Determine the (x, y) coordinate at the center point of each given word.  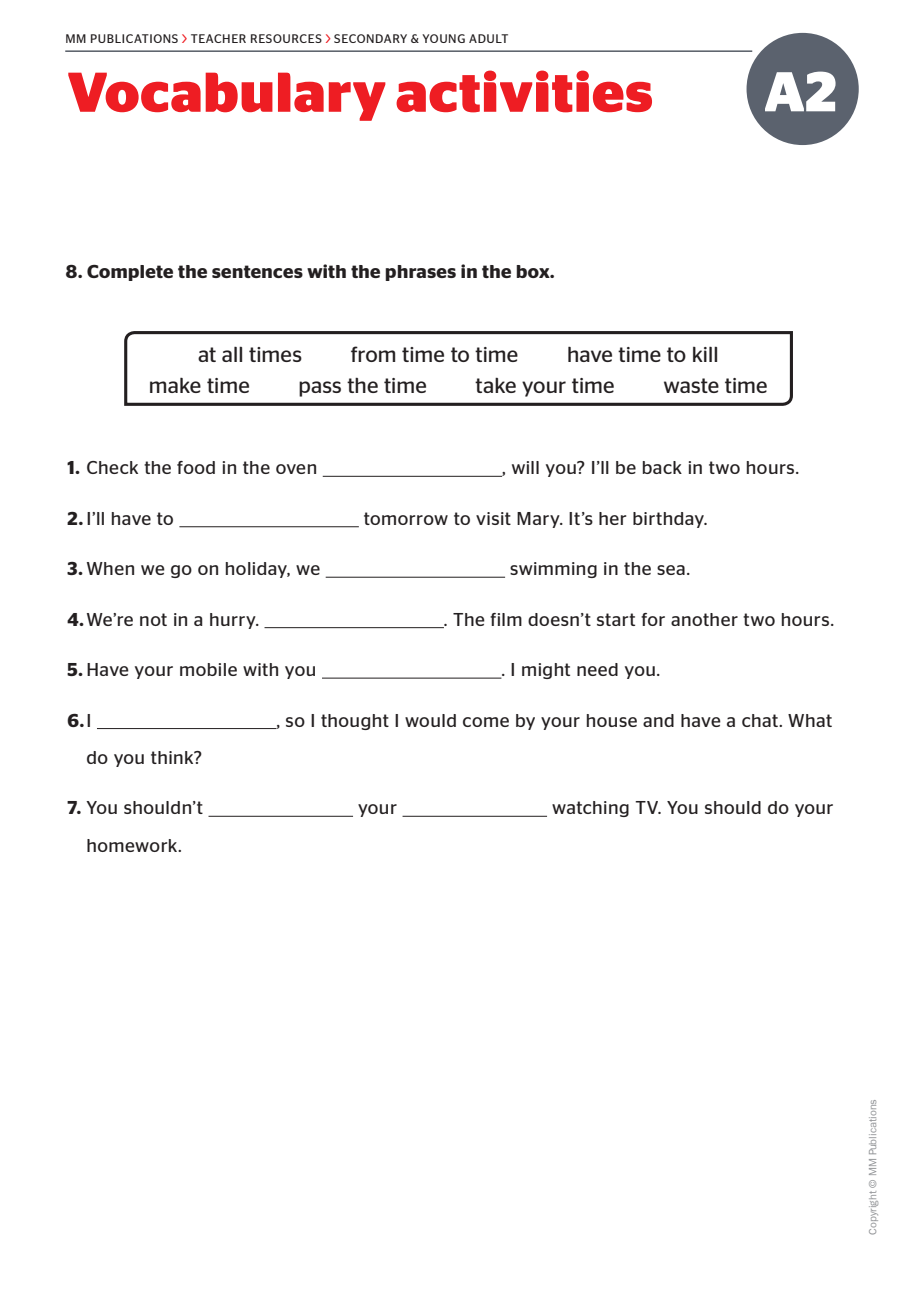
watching (590, 809)
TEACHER (218, 38)
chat (761, 720)
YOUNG (443, 38)
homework (133, 845)
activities (524, 91)
